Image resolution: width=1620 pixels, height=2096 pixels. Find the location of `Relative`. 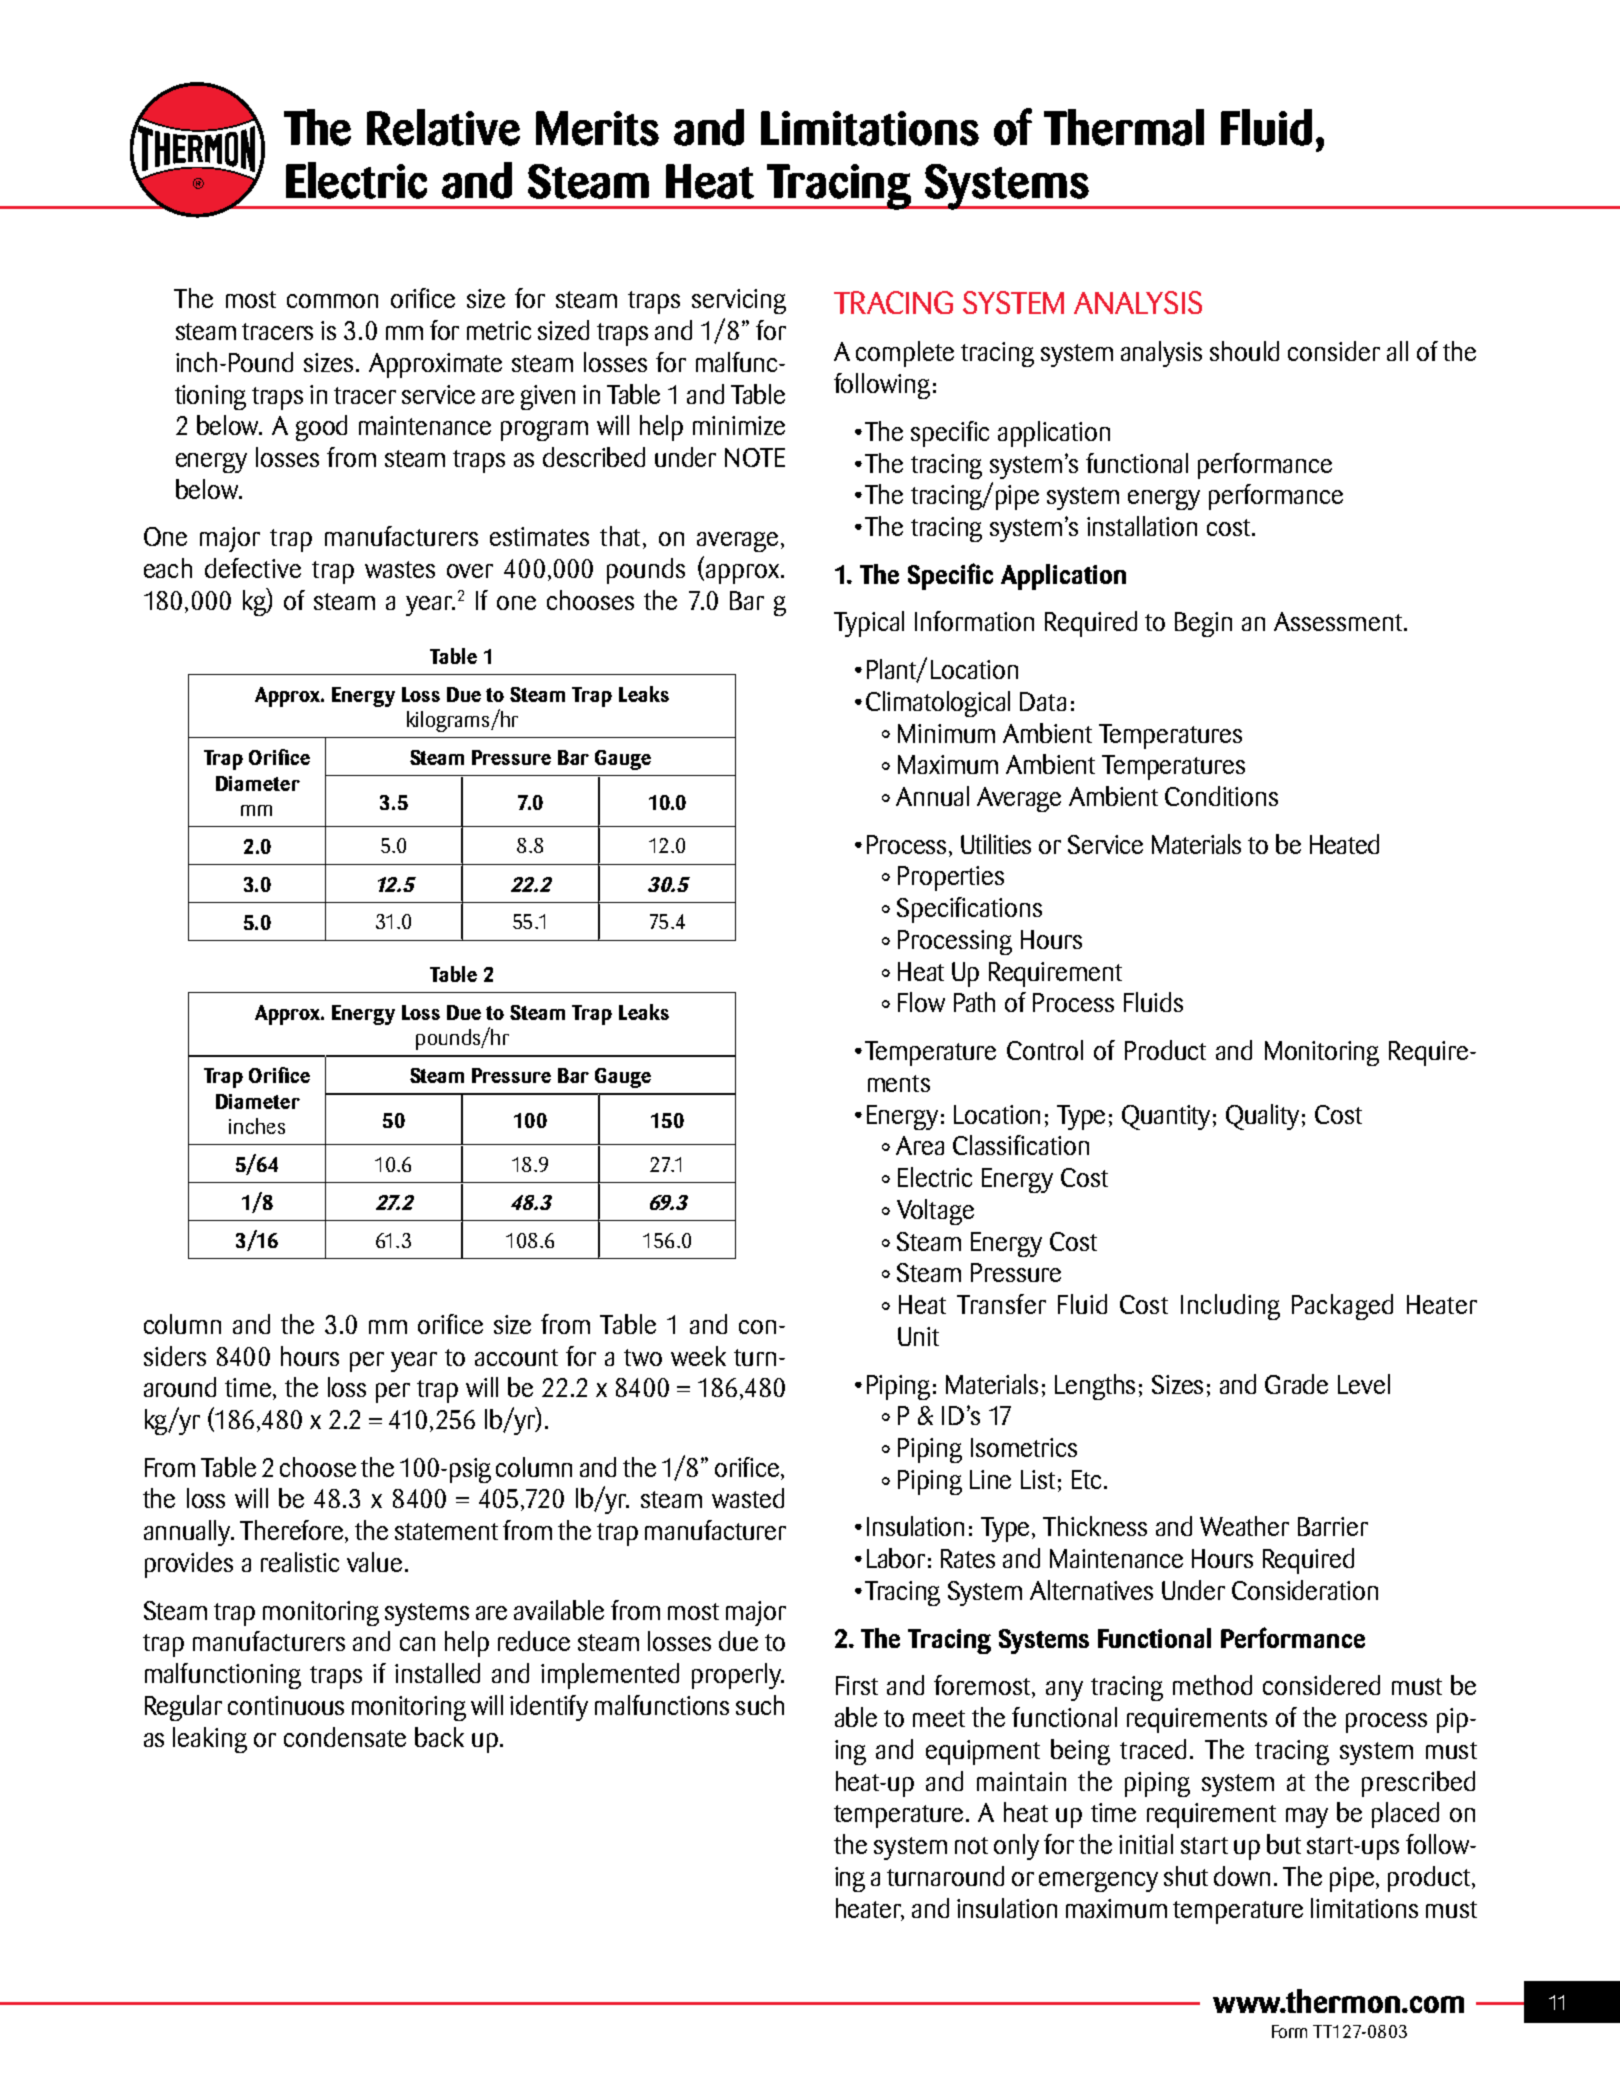

Relative is located at coordinates (443, 127).
